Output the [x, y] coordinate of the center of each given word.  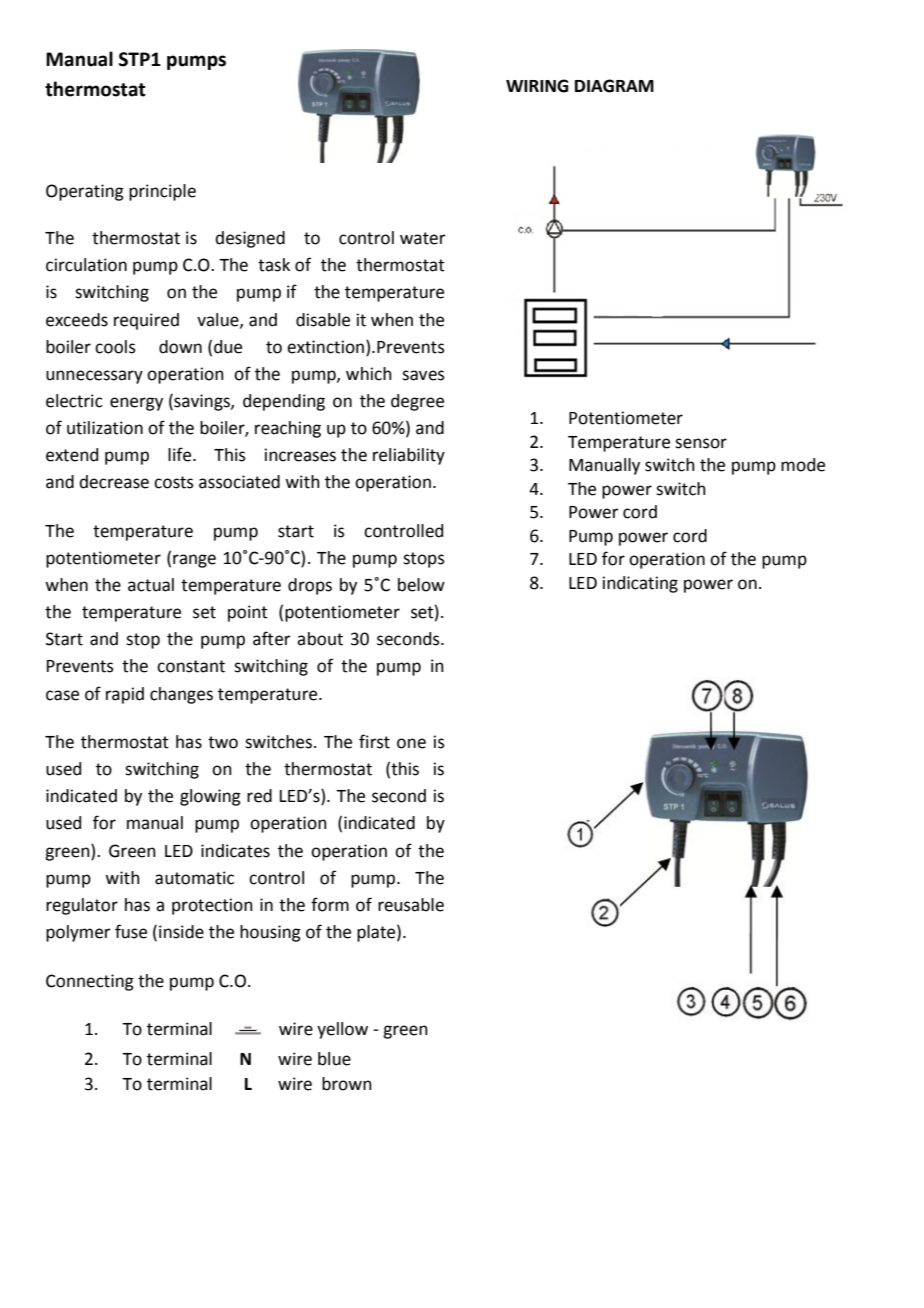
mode [803, 465]
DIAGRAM [614, 86]
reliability [409, 456]
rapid [125, 695]
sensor [701, 443]
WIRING [537, 86]
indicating [640, 584]
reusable [411, 905]
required [146, 321]
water [422, 238]
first [374, 741]
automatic [194, 878]
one [411, 743]
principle [162, 192]
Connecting [90, 982]
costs [174, 482]
